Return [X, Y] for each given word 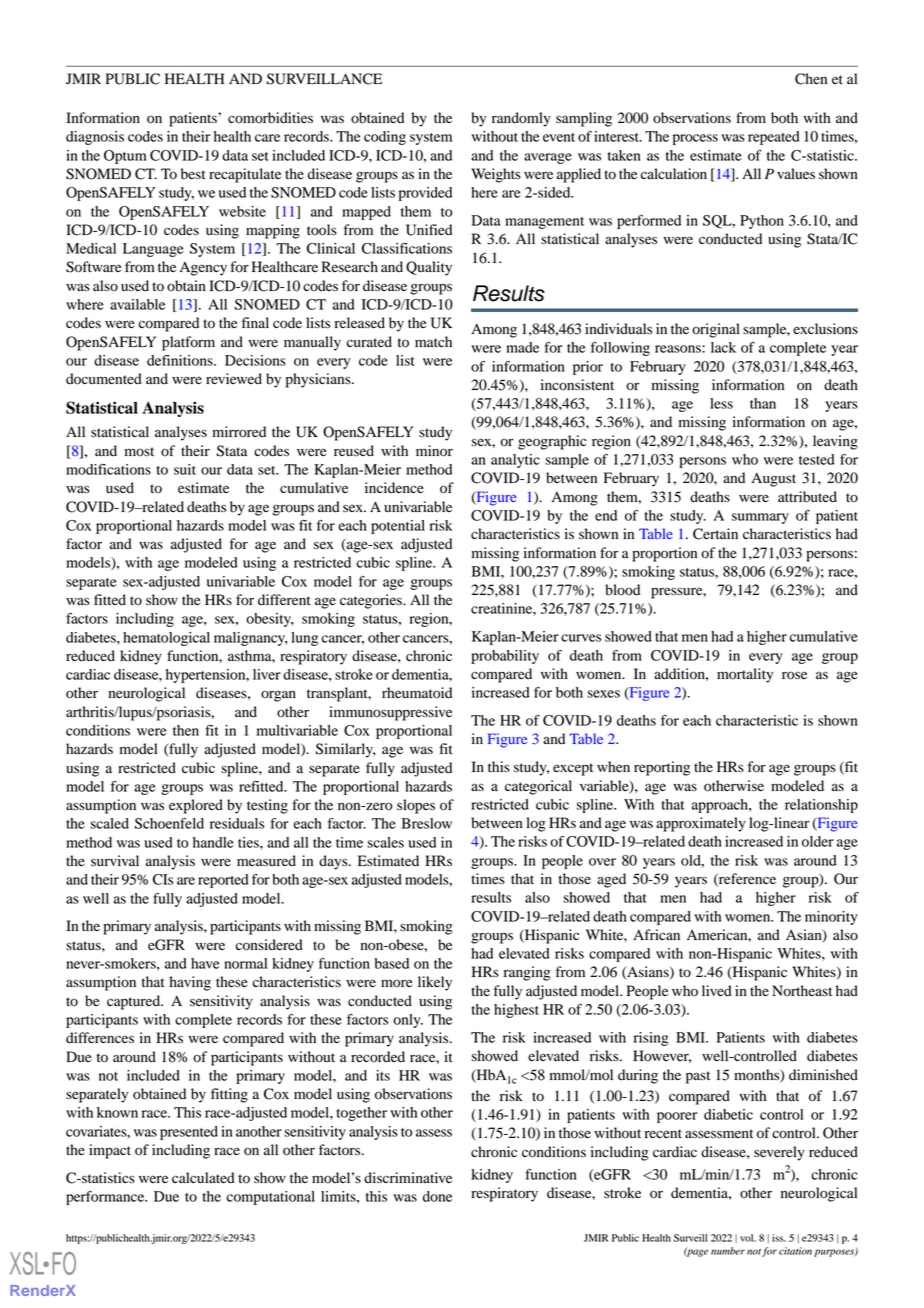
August [773, 479]
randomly [521, 119]
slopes [416, 806]
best [193, 174]
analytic [515, 461]
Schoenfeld [169, 823]
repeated [774, 138]
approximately [701, 824]
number [728, 1251]
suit [185, 469]
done [437, 1196]
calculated [203, 1178]
